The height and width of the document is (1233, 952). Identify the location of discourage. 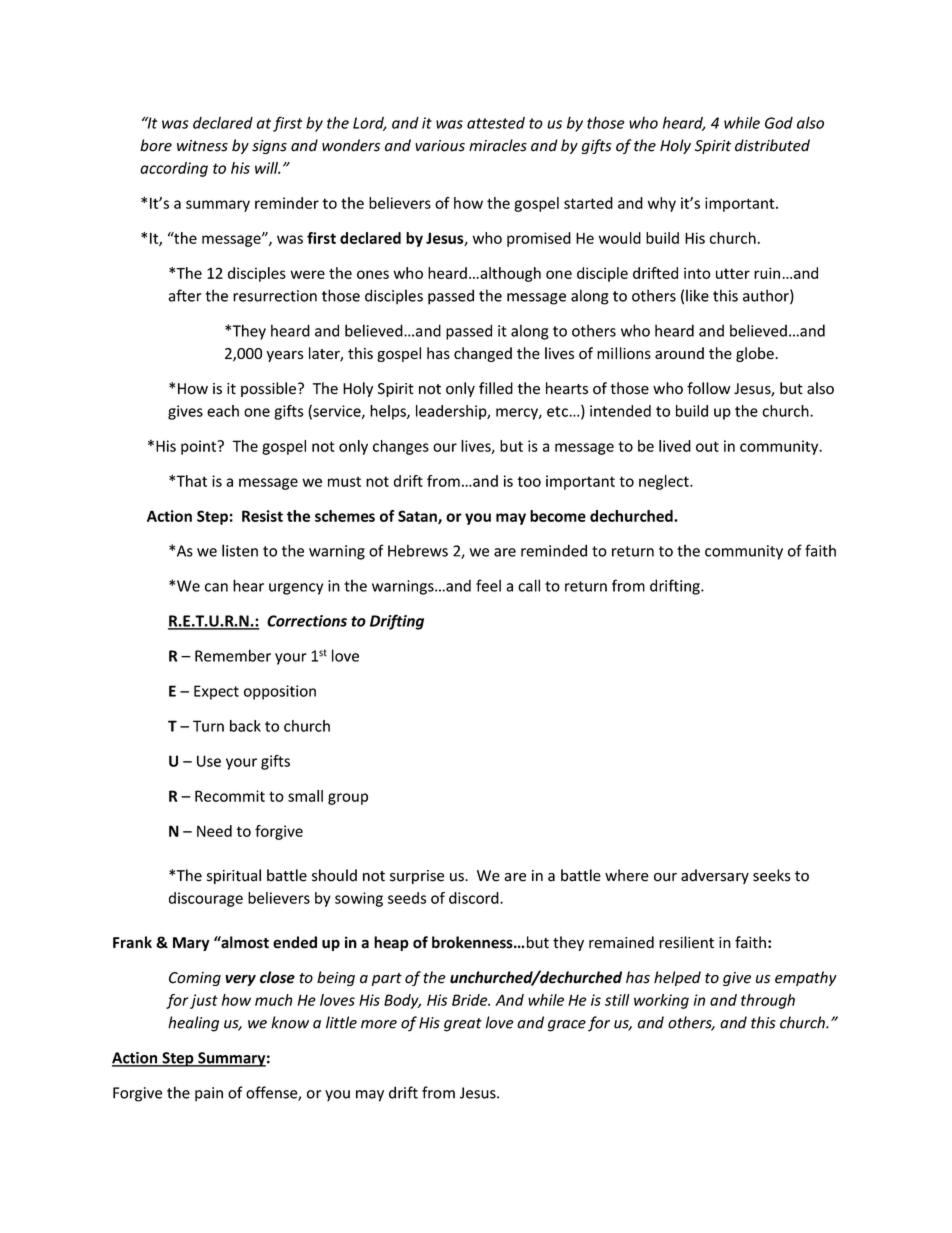
(206, 899).
